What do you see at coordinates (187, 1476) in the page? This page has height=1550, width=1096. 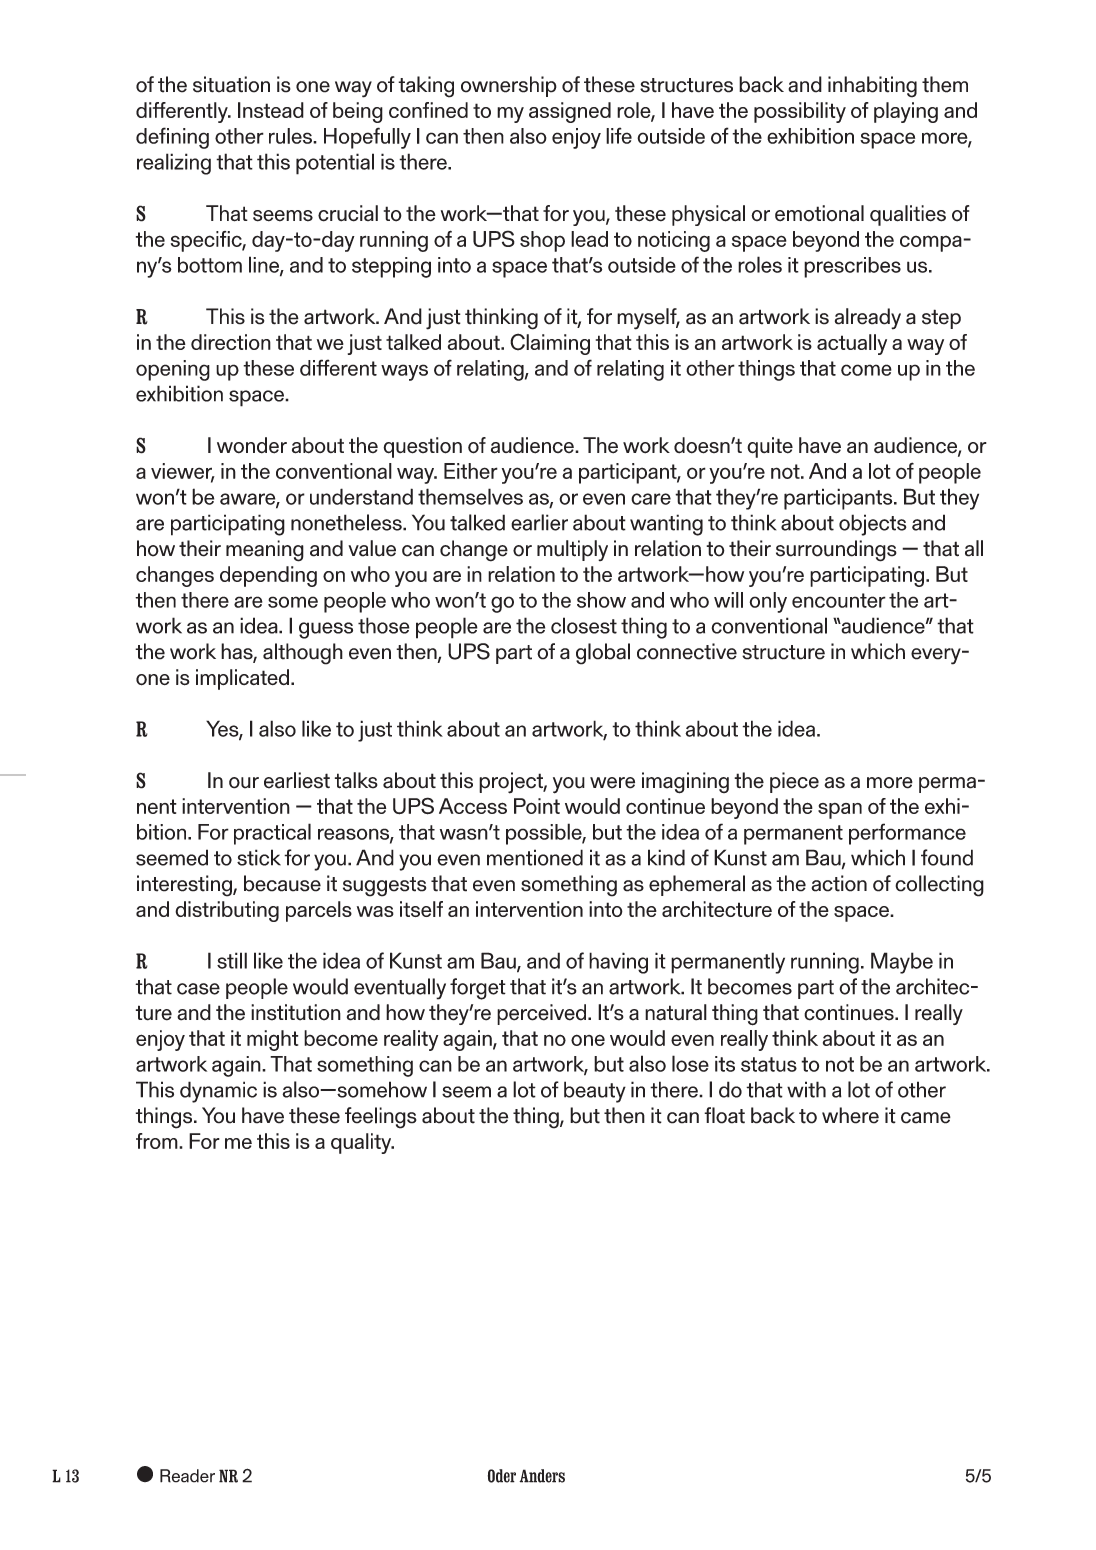 I see `Reader` at bounding box center [187, 1476].
